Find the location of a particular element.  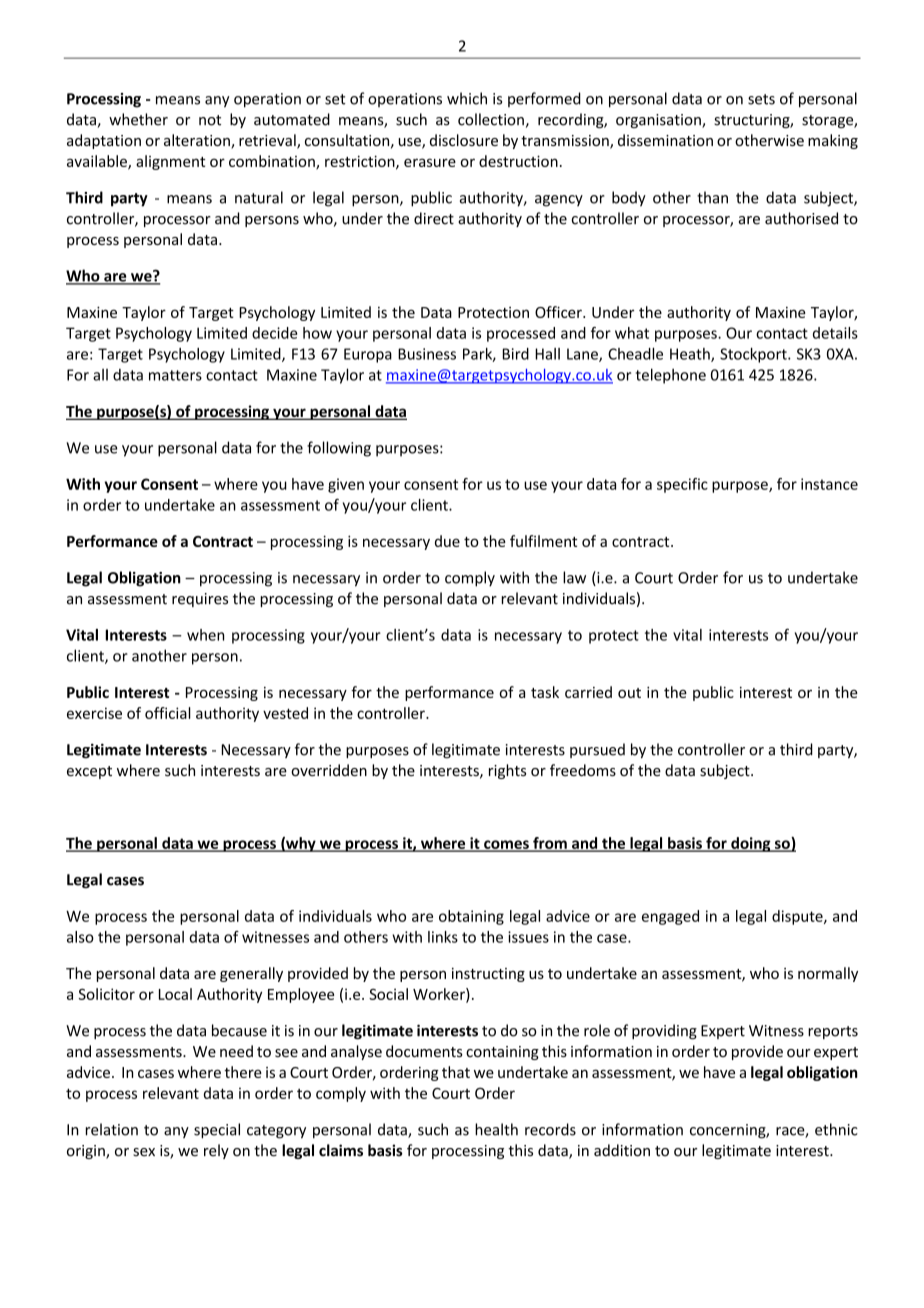

due is located at coordinates (447, 541).
